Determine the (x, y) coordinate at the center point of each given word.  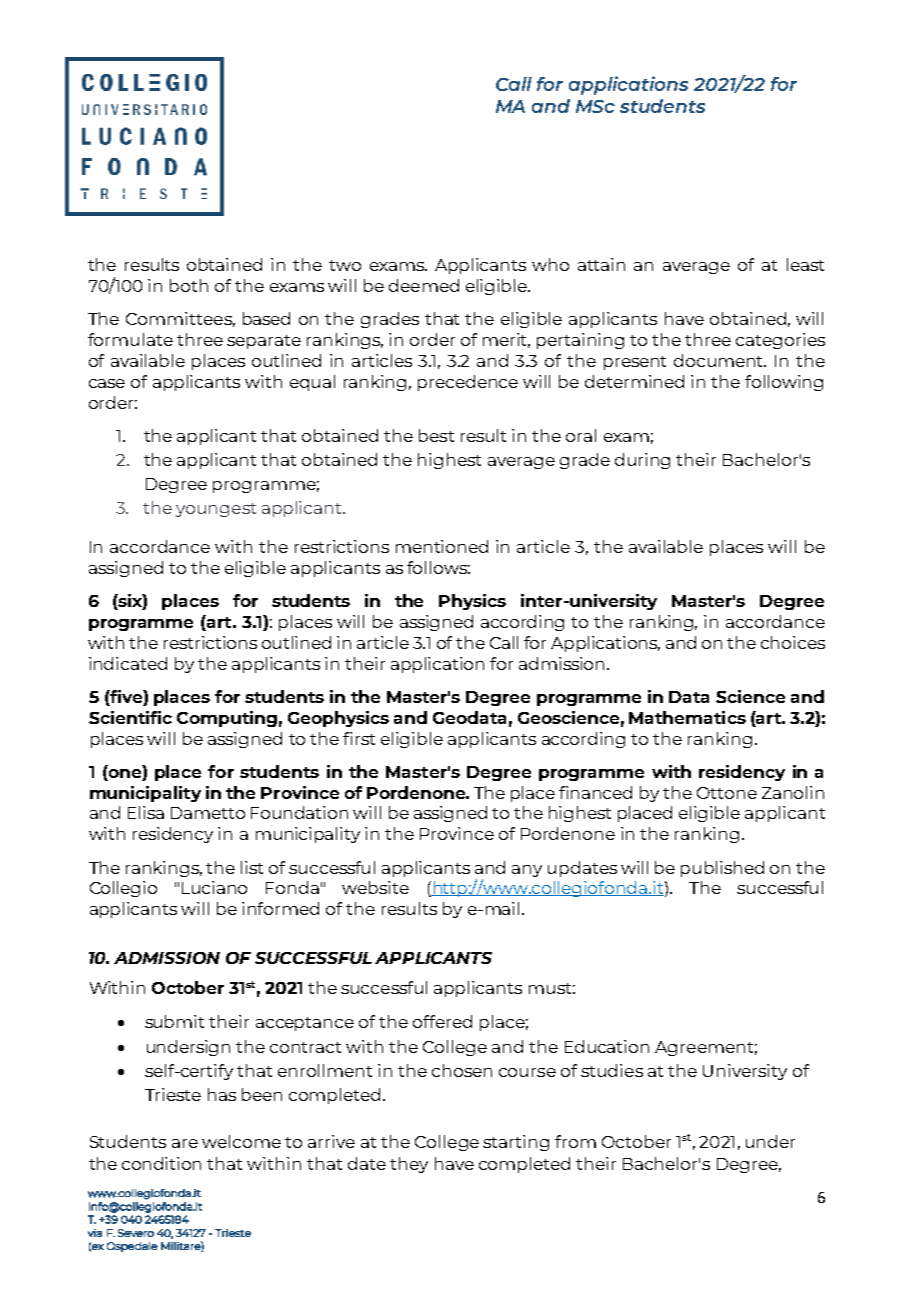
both (189, 285)
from (575, 1141)
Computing (227, 719)
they (409, 1165)
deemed (424, 285)
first (359, 738)
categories (780, 341)
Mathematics (687, 717)
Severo (136, 1233)
